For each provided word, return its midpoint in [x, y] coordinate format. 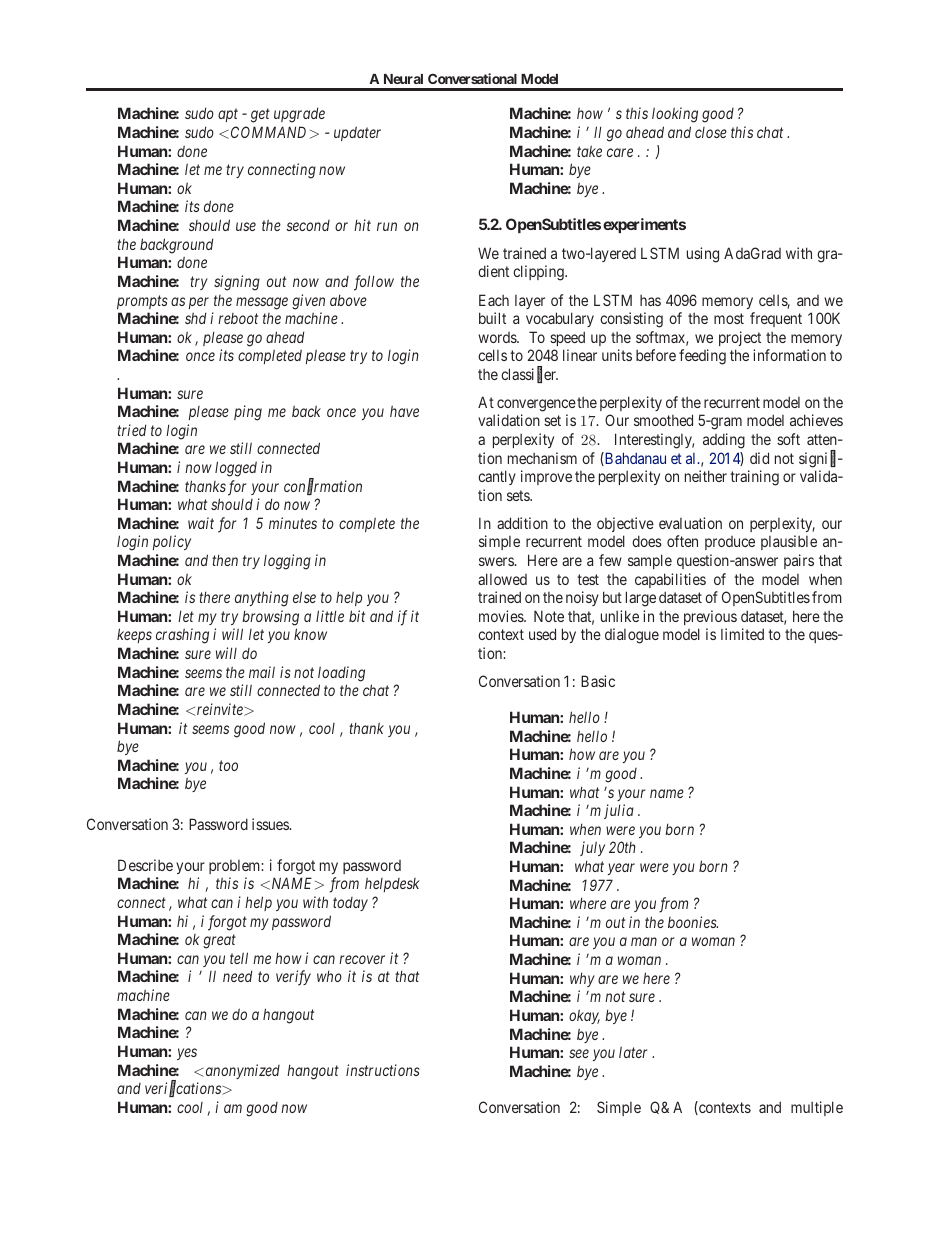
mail [262, 672]
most [729, 318]
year [621, 869]
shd [195, 318]
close [711, 132]
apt [228, 115]
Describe [145, 865]
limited [742, 634]
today [350, 904]
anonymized [241, 1071]
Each [494, 300]
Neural [403, 79]
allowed [502, 579]
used [542, 634]
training [754, 478]
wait [201, 523]
